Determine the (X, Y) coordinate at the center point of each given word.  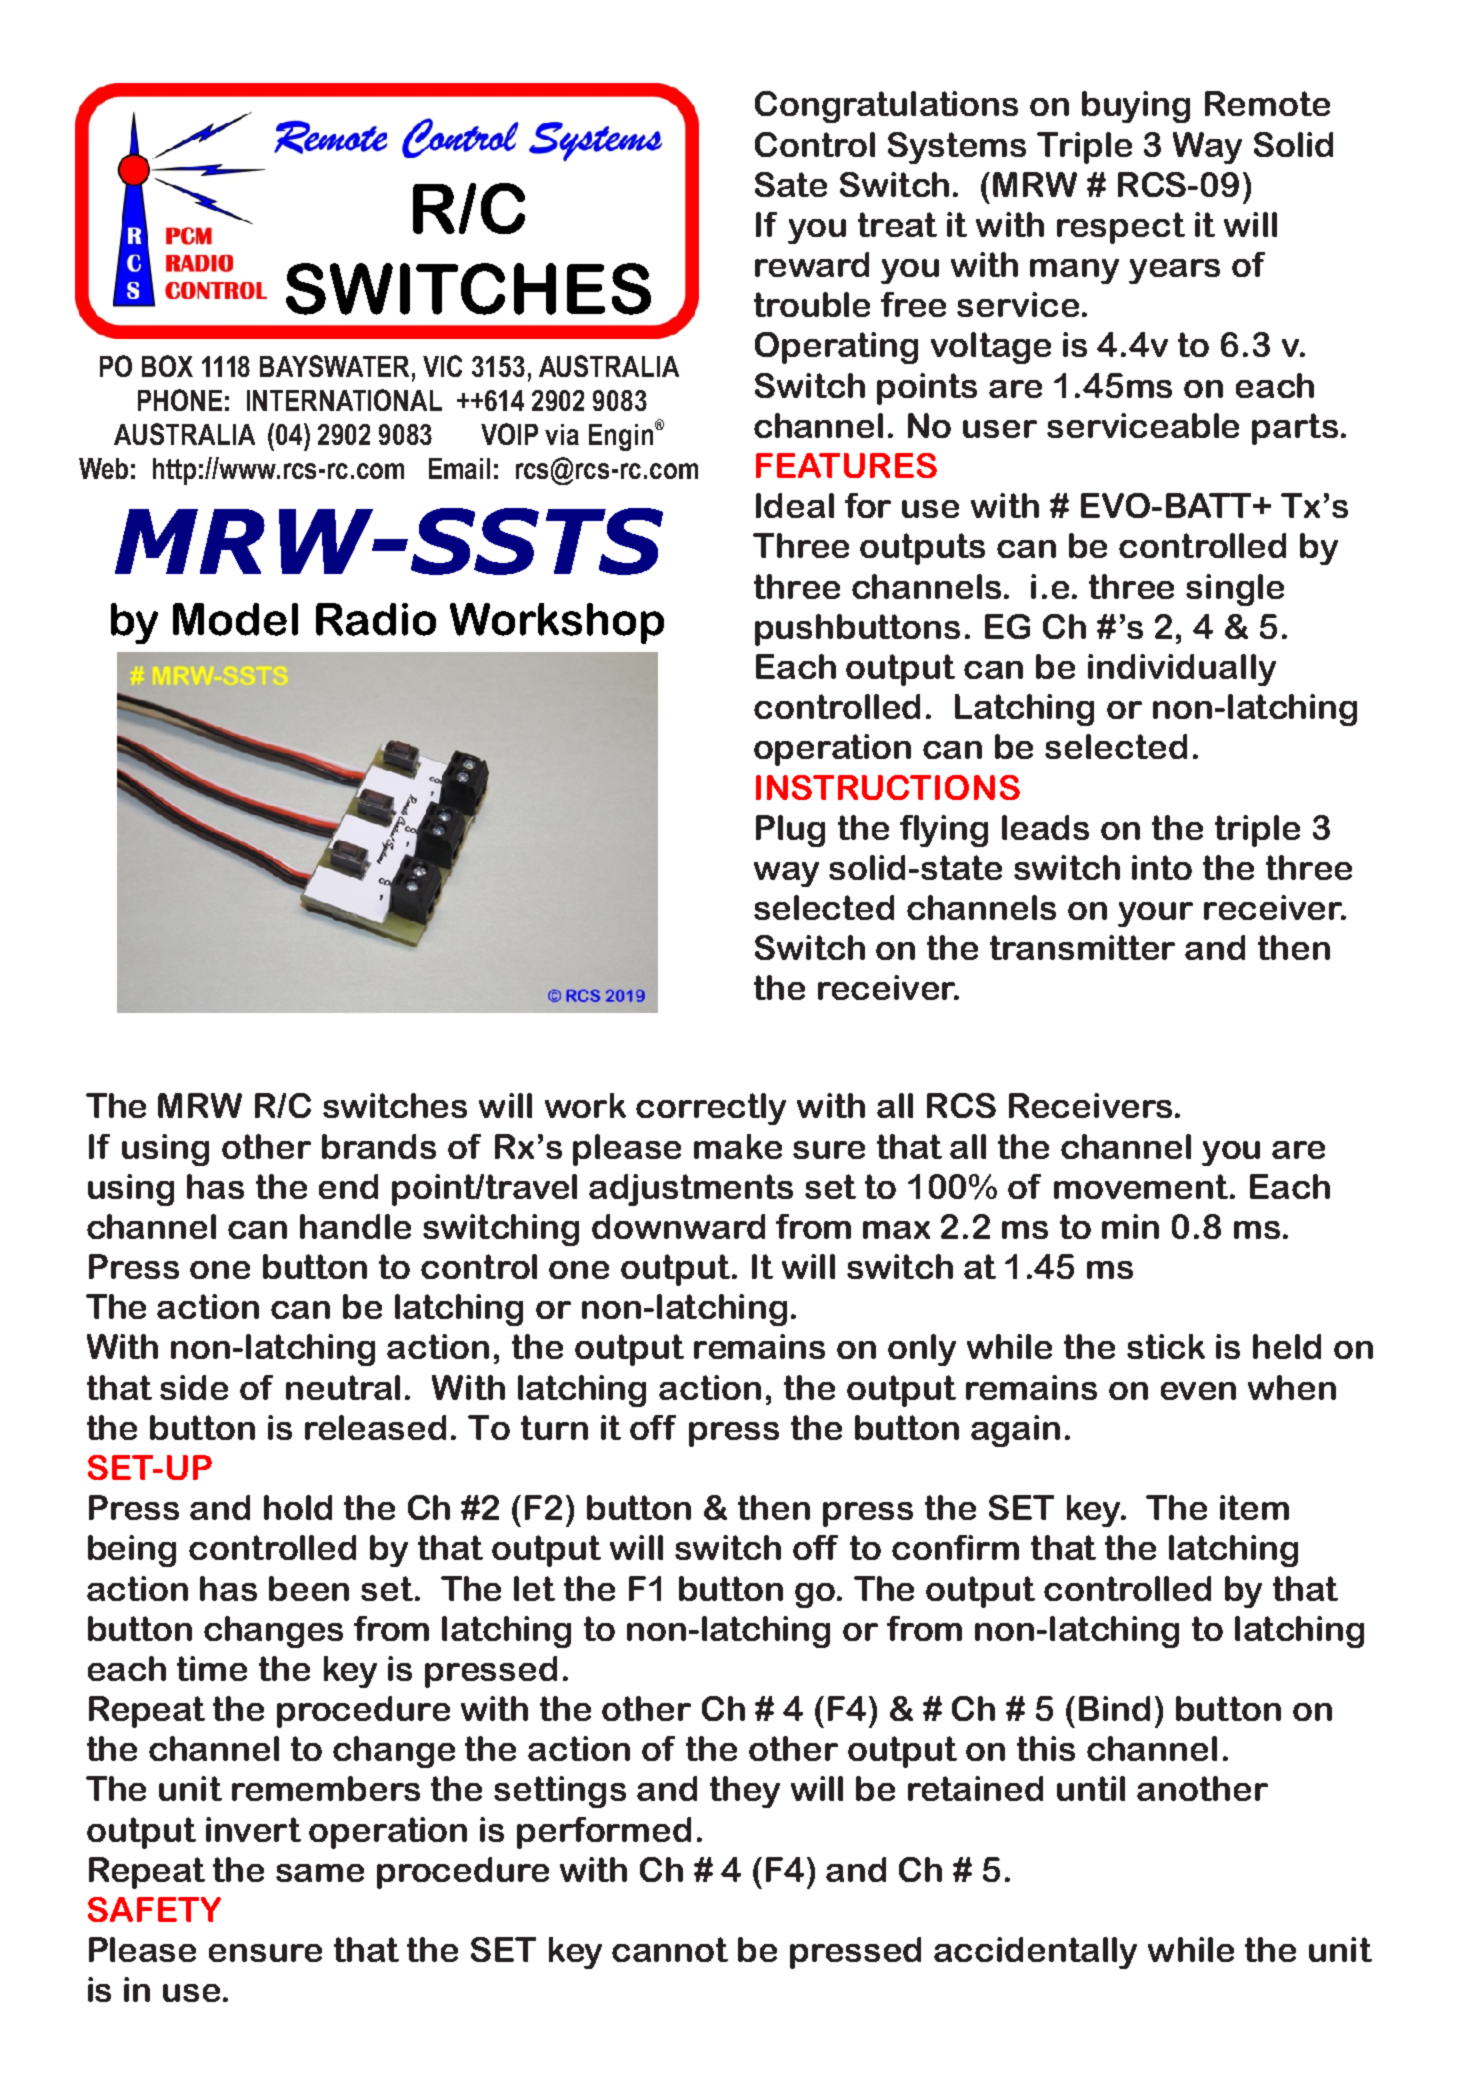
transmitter (1082, 947)
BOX (167, 366)
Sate (791, 184)
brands (379, 1146)
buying (1136, 107)
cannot (670, 1949)
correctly (711, 1109)
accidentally (1035, 1953)
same (320, 1873)
